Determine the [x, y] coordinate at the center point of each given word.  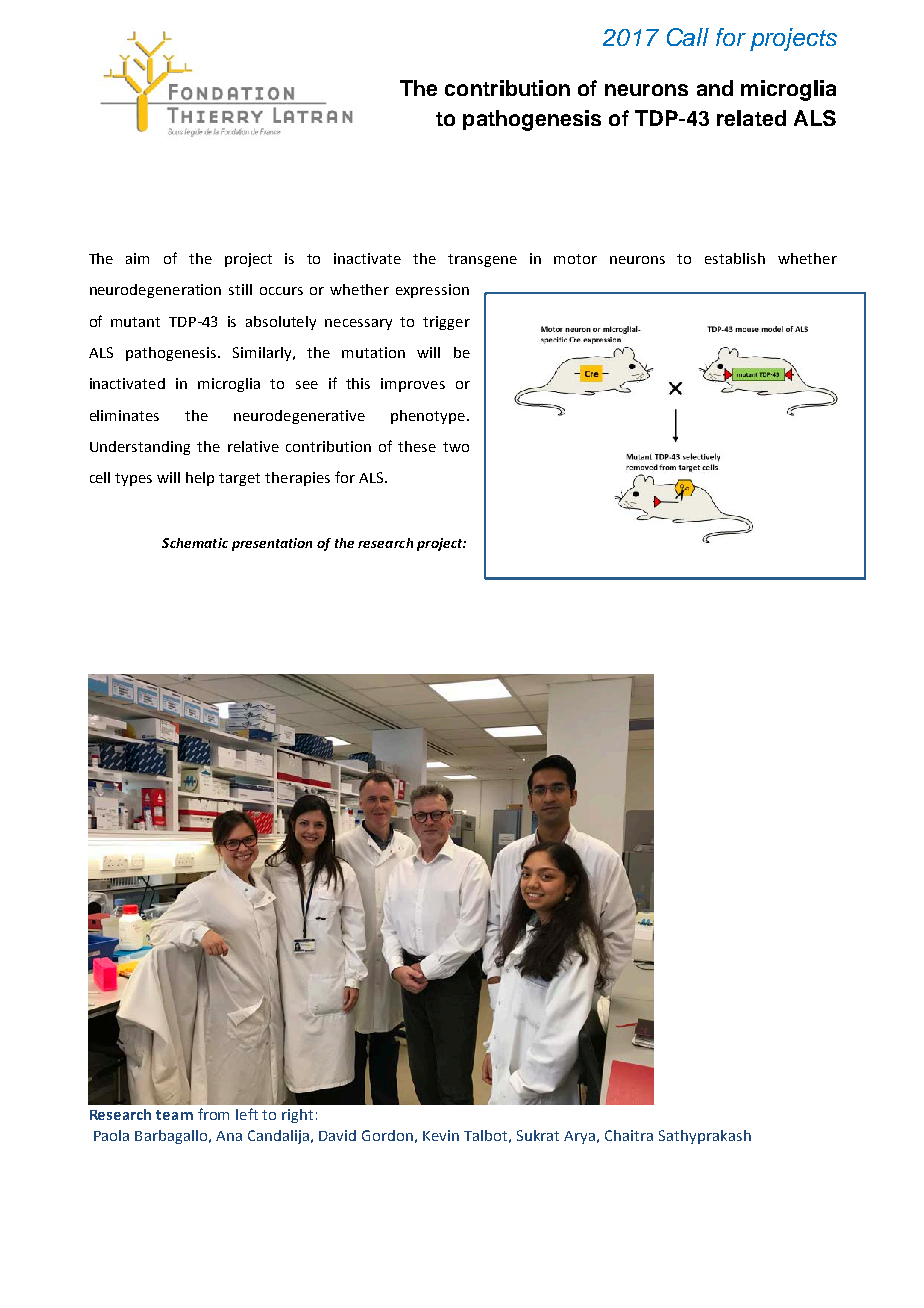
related [751, 118]
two [456, 447]
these [417, 446]
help [200, 479]
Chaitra [629, 1135]
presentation [272, 544]
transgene [482, 260]
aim [137, 258]
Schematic [195, 543]
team [174, 1115]
